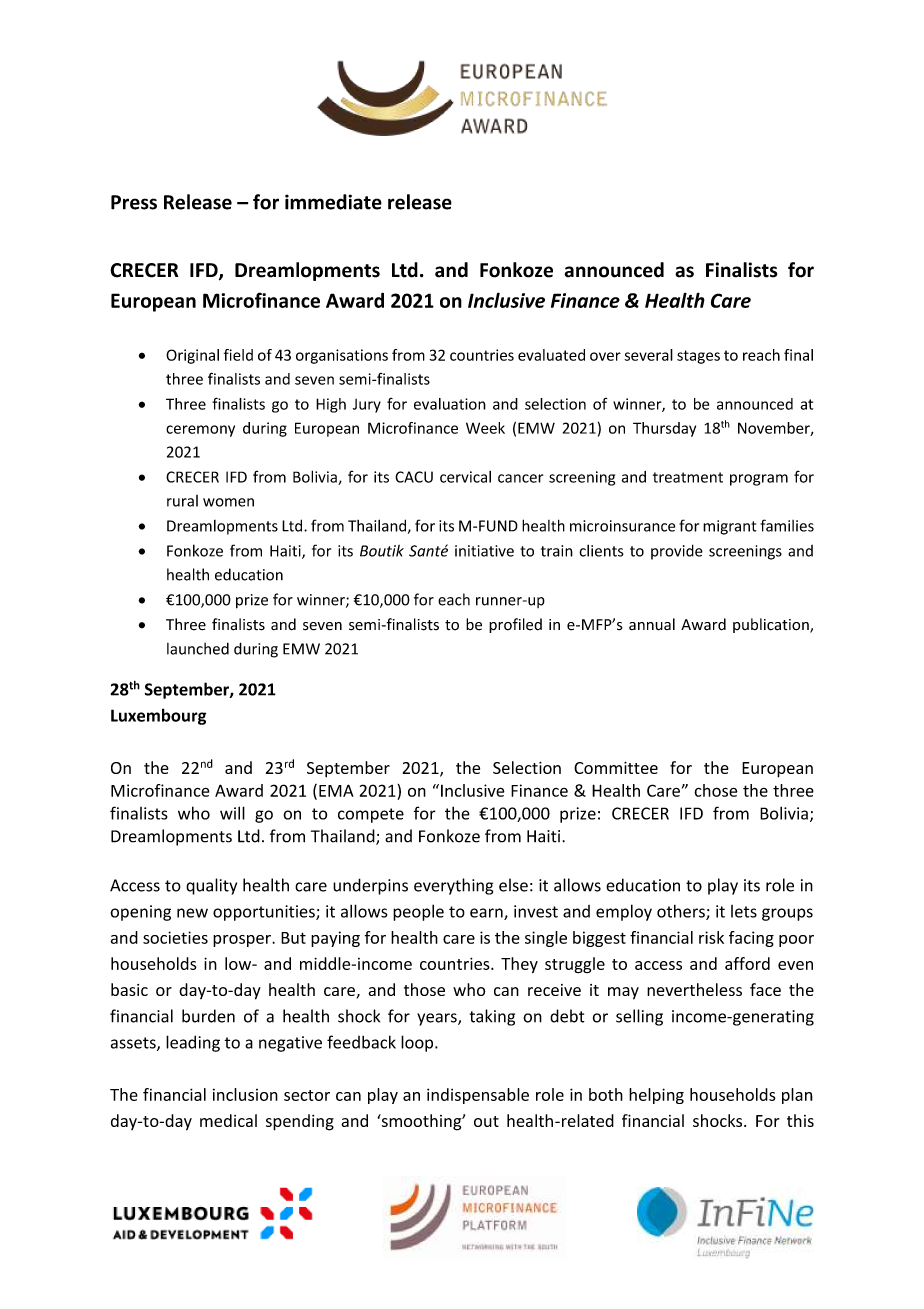  What do you see at coordinates (134, 202) in the image?
I see `Press` at bounding box center [134, 202].
